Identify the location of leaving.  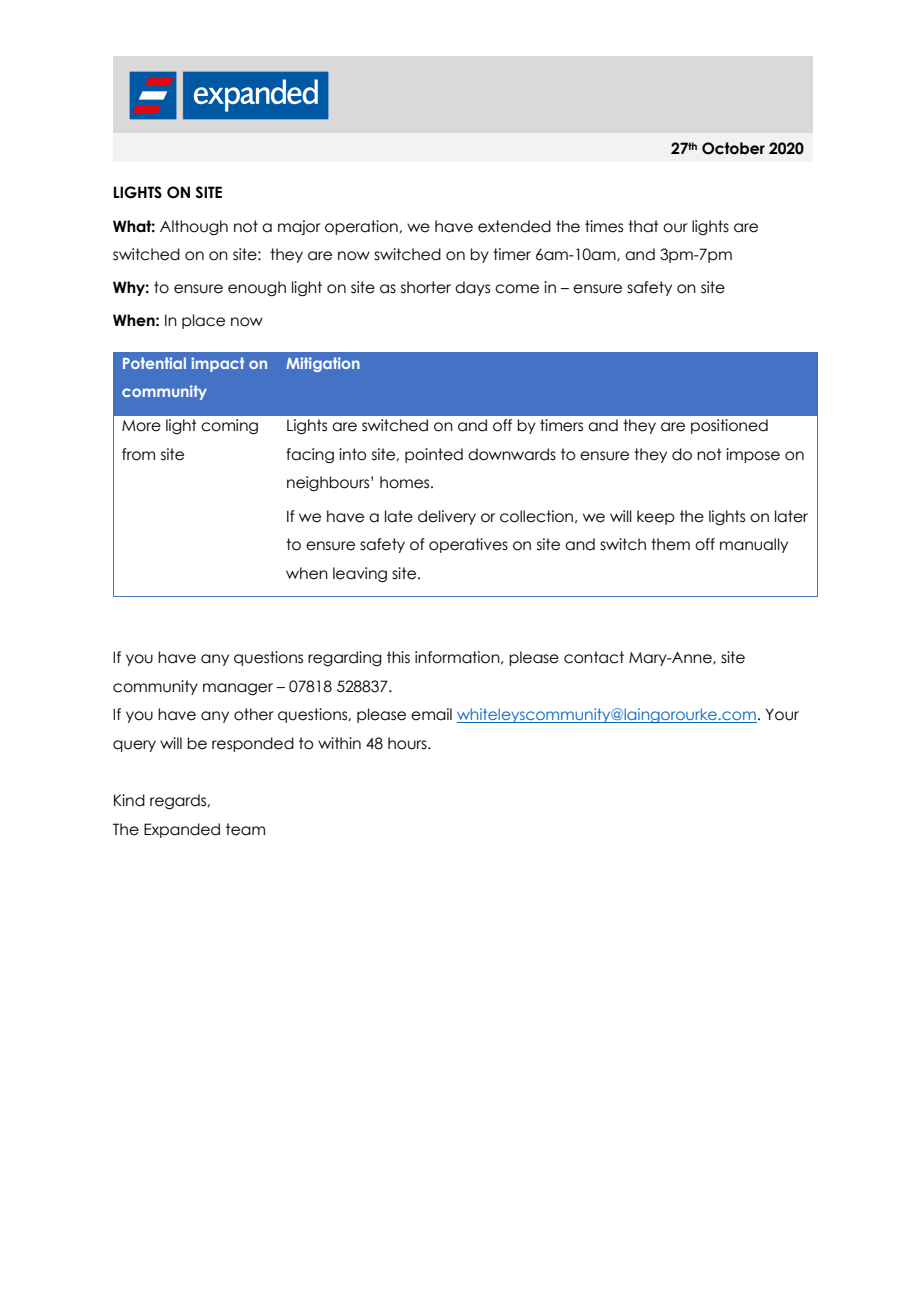
(360, 574).
